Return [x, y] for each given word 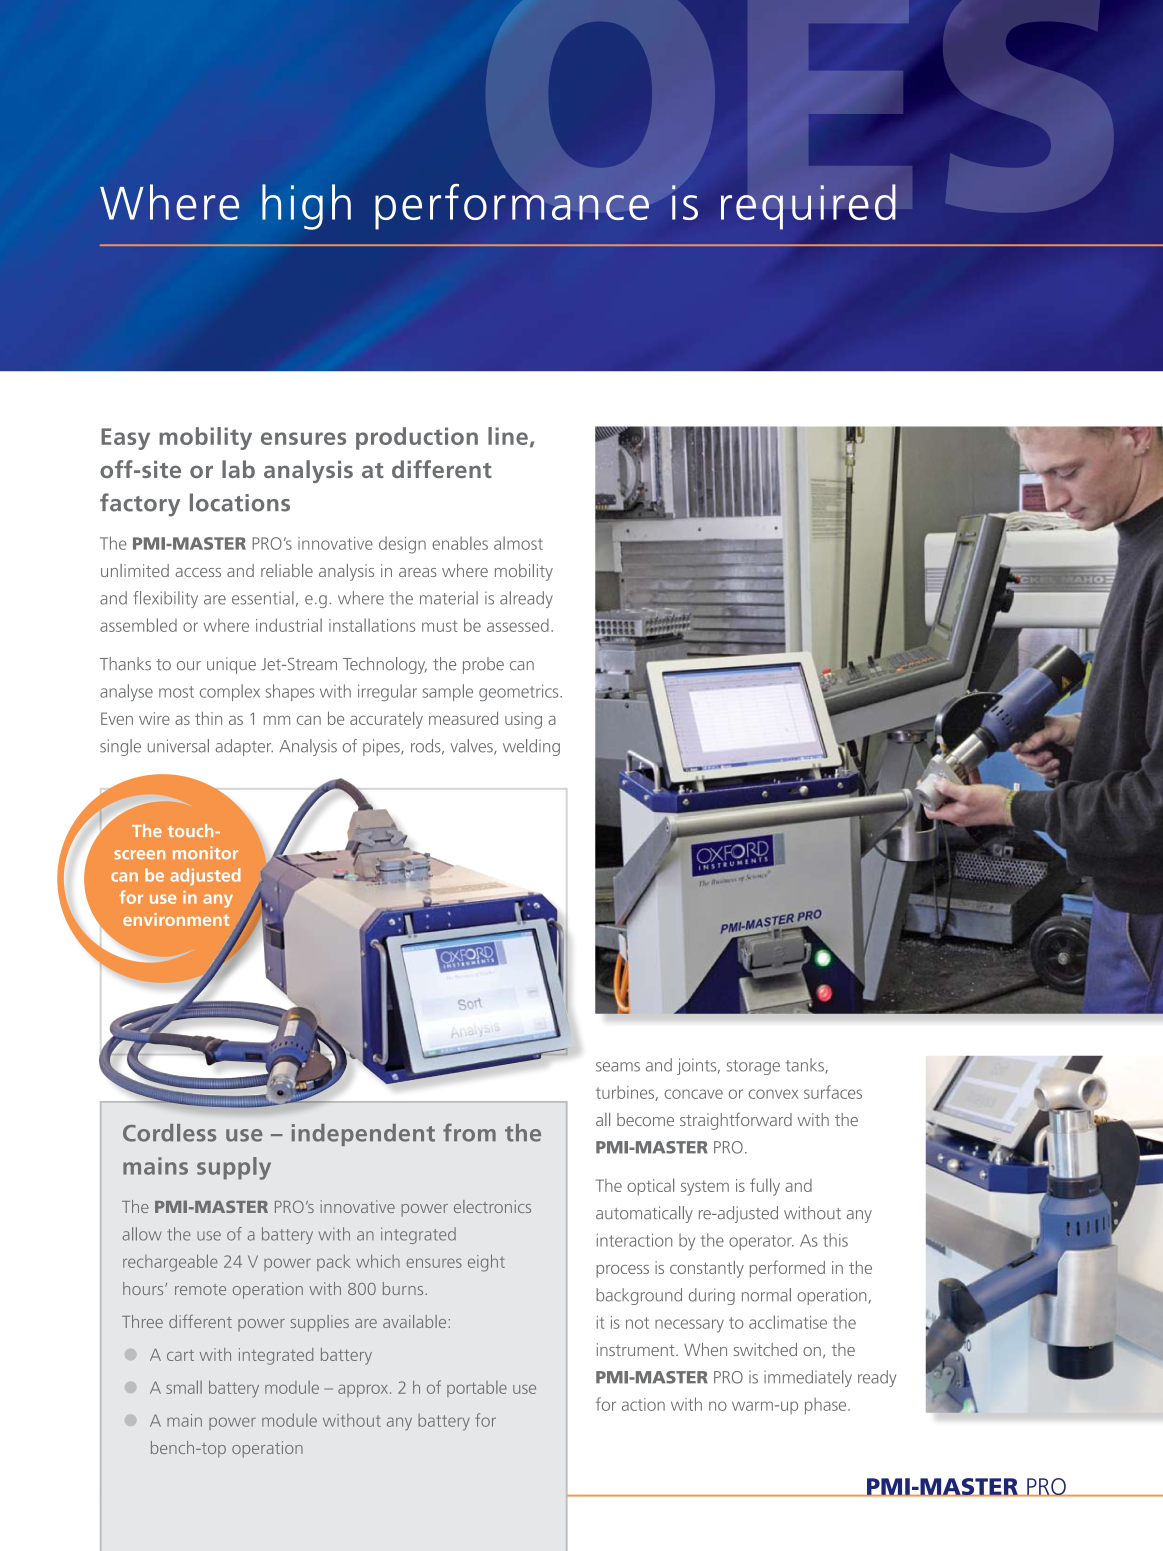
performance [512, 207]
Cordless [169, 1133]
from [469, 1132]
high [306, 207]
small [184, 1387]
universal [178, 746]
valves [473, 747]
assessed [518, 625]
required [808, 207]
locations [240, 502]
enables [460, 543]
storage [753, 1067]
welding [531, 747]
